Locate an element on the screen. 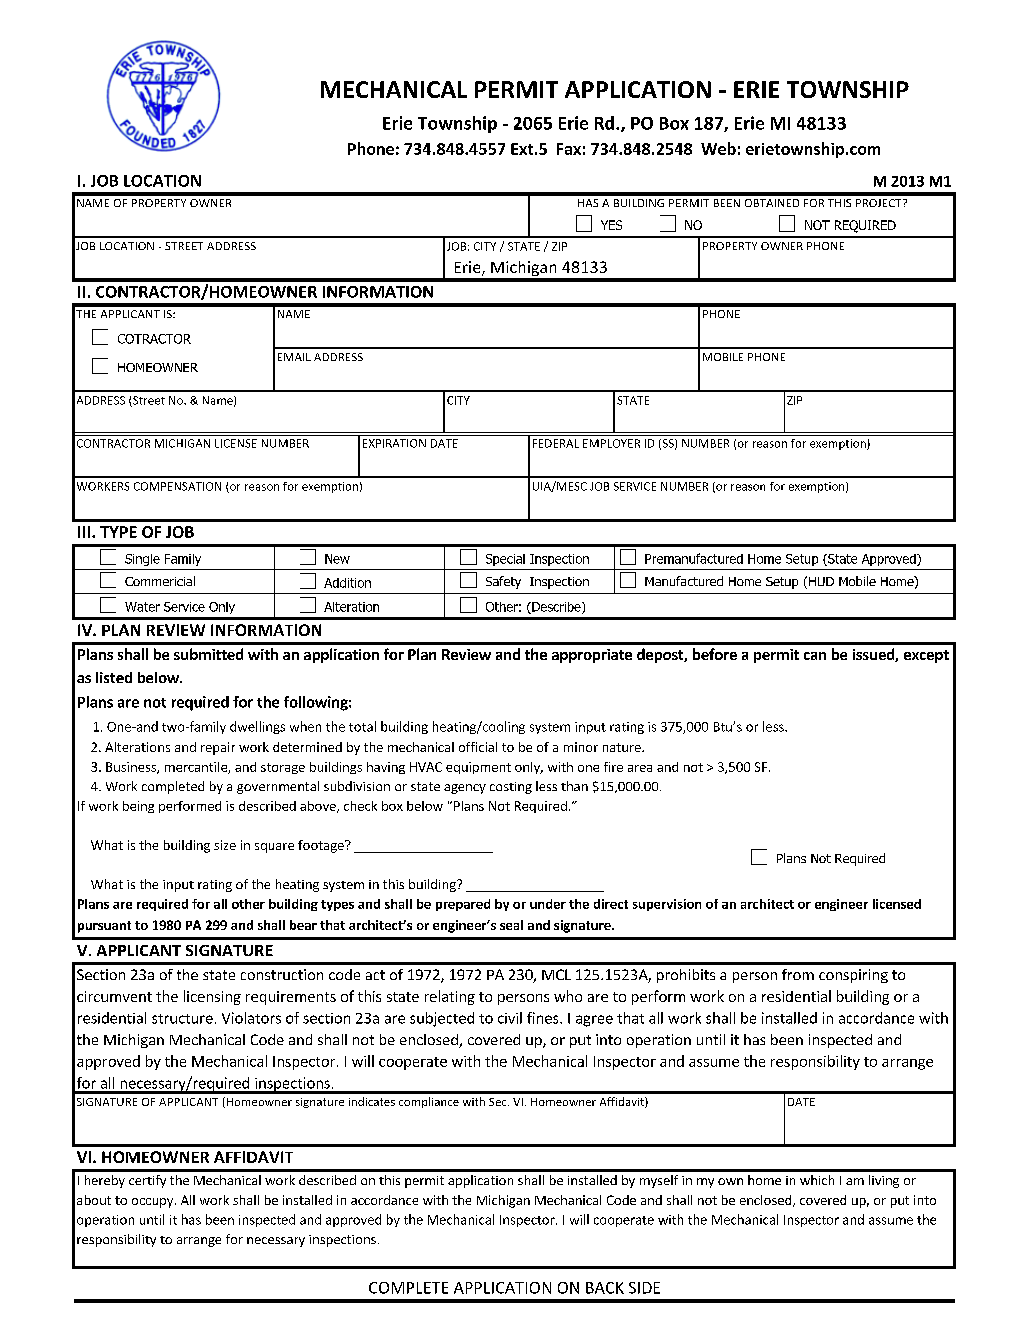 This screenshot has width=1030, height=1333. occupy is located at coordinates (154, 1203).
